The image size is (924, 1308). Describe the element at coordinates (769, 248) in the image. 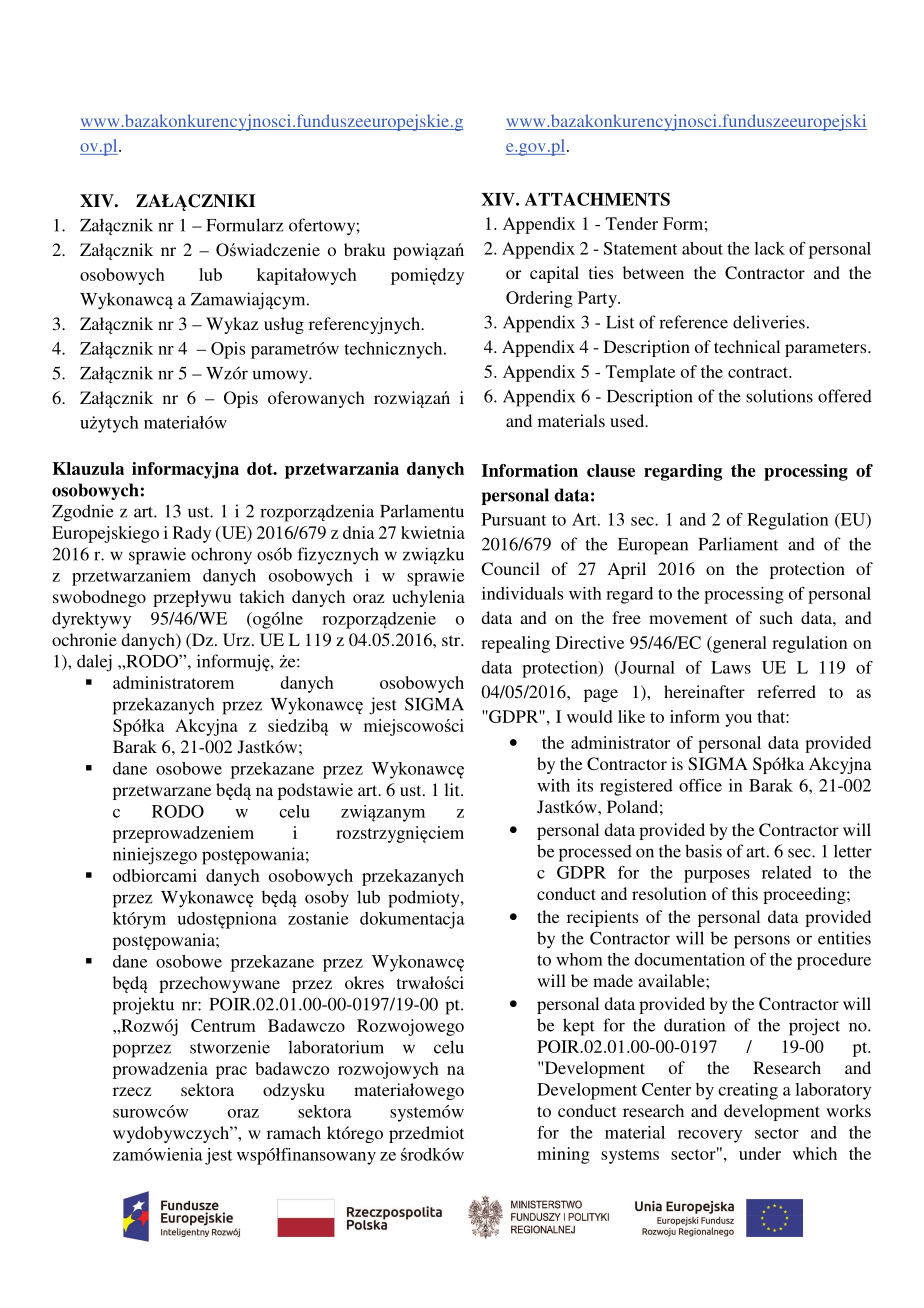

I see `lack` at that location.
